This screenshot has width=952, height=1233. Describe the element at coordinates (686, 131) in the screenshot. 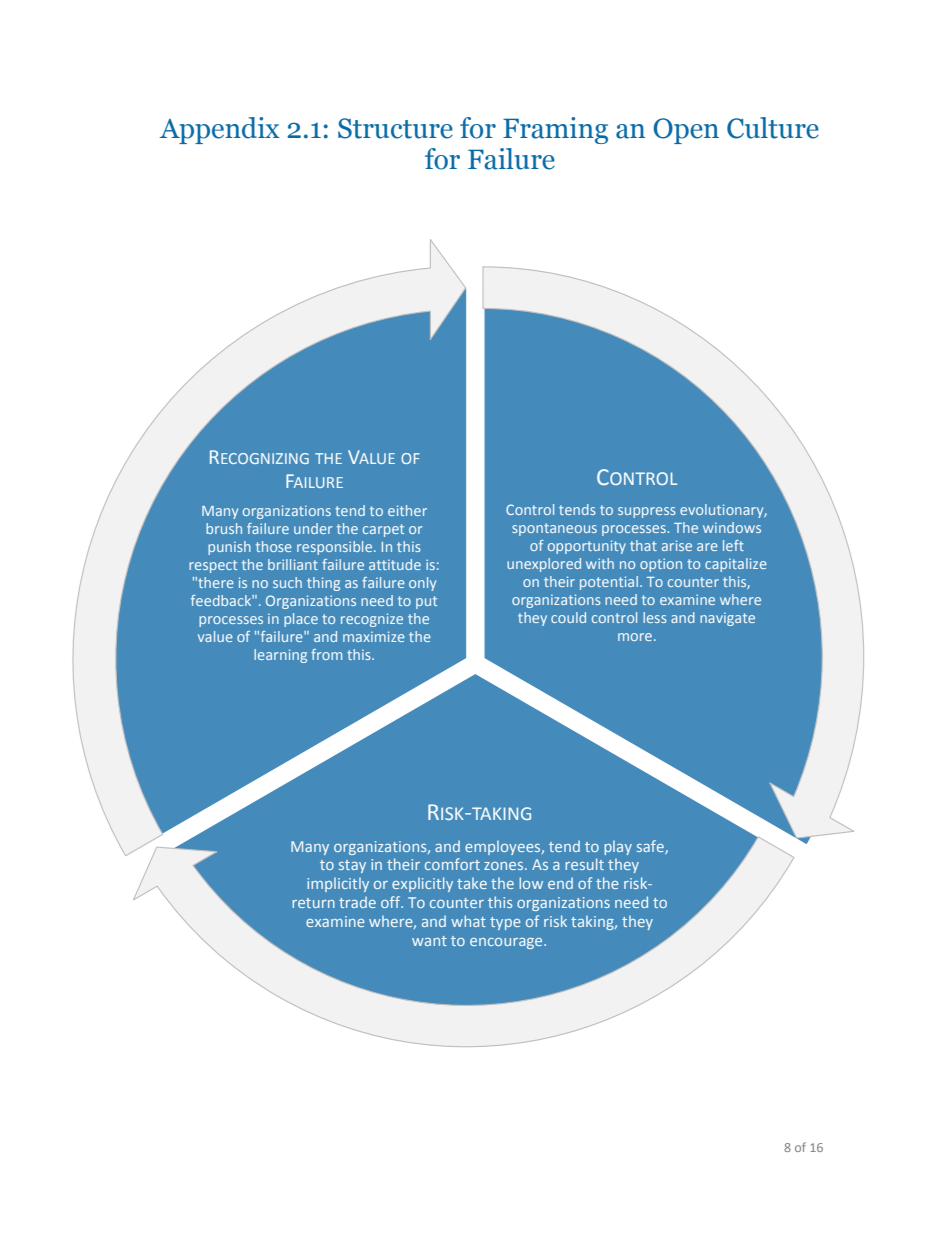

I see `Open` at that location.
